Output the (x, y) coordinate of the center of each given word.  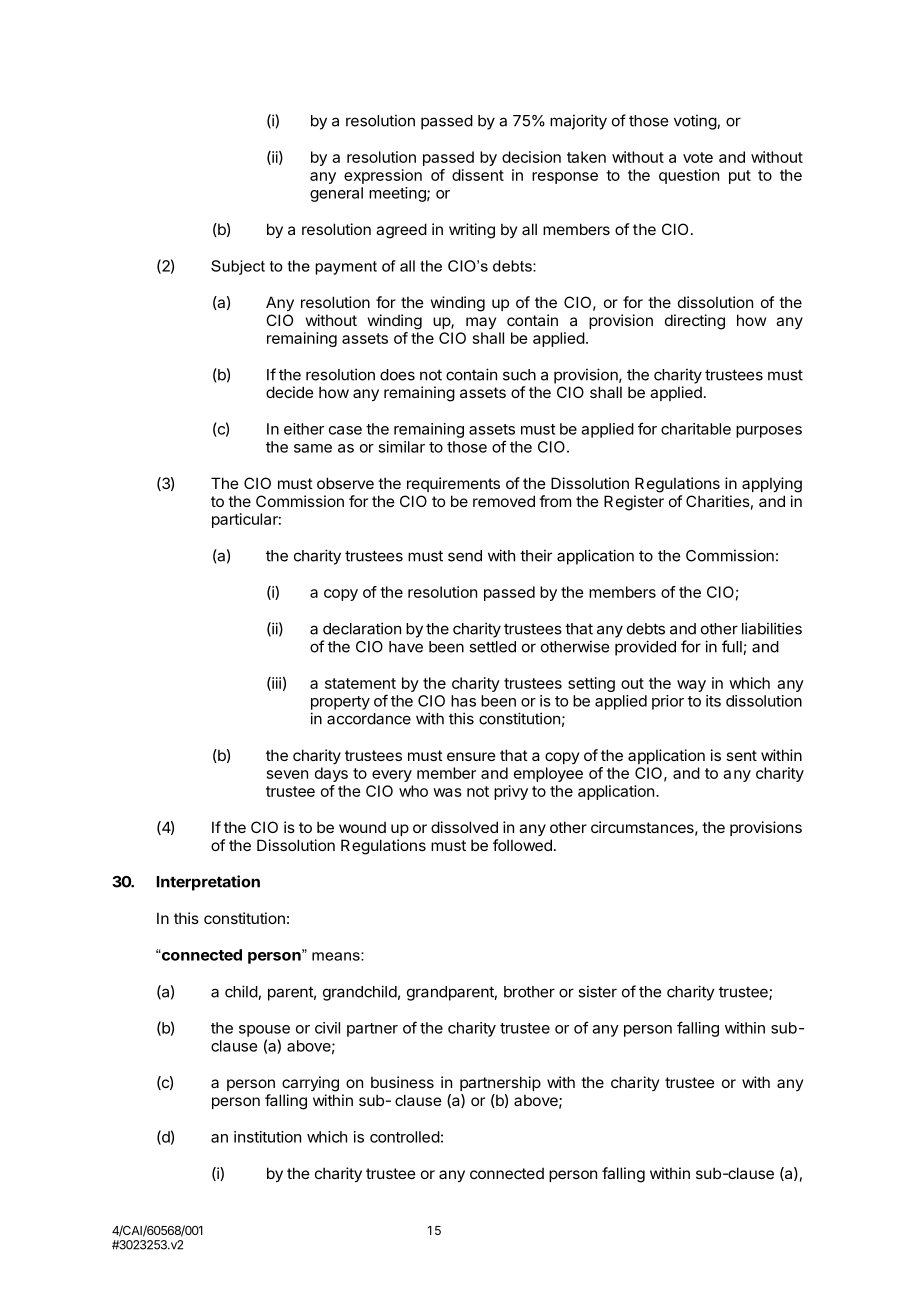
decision (531, 157)
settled (492, 647)
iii (275, 684)
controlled (405, 1137)
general (336, 194)
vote (698, 157)
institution (267, 1137)
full (732, 646)
